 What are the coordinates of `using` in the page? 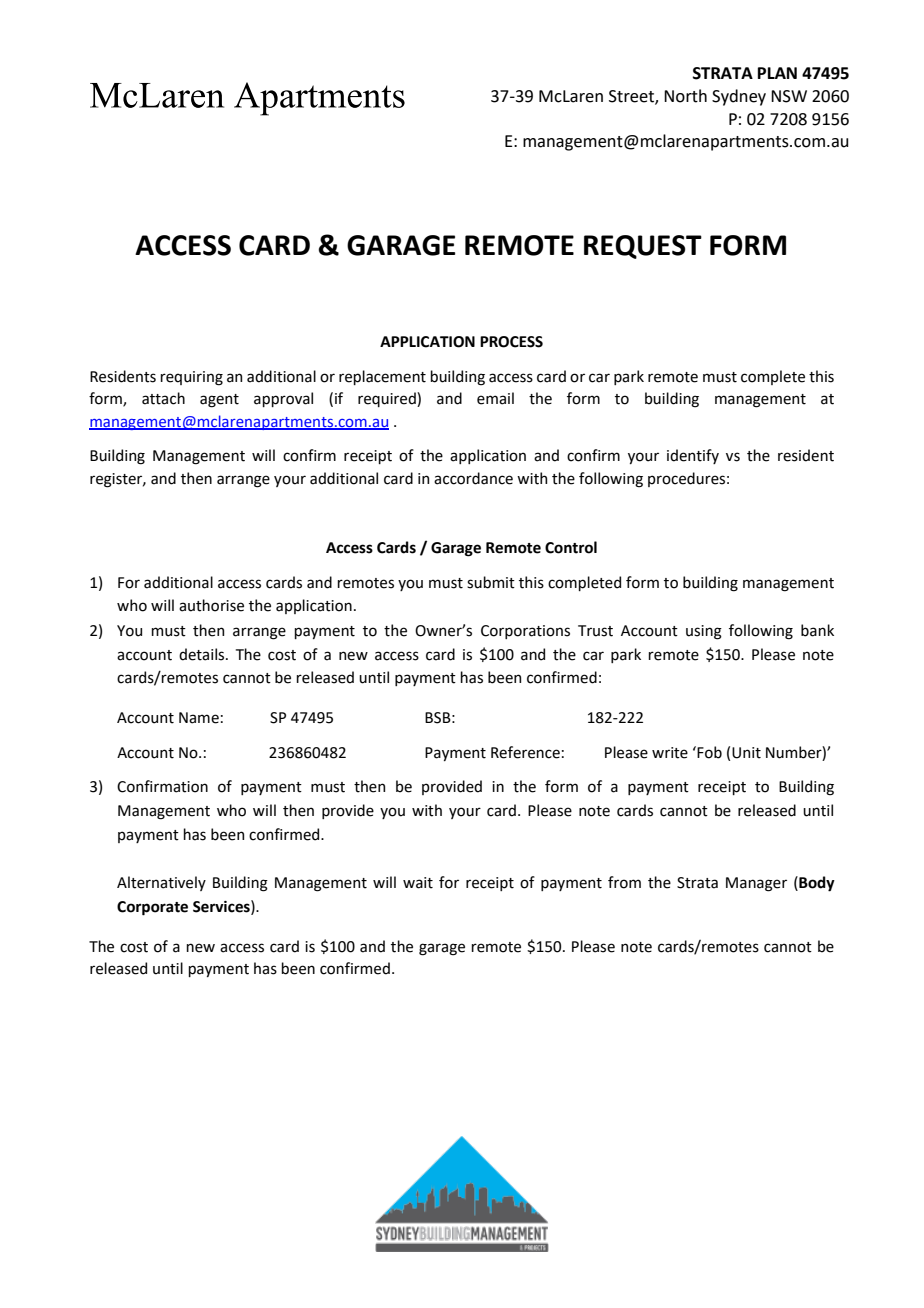 It's located at (704, 632).
